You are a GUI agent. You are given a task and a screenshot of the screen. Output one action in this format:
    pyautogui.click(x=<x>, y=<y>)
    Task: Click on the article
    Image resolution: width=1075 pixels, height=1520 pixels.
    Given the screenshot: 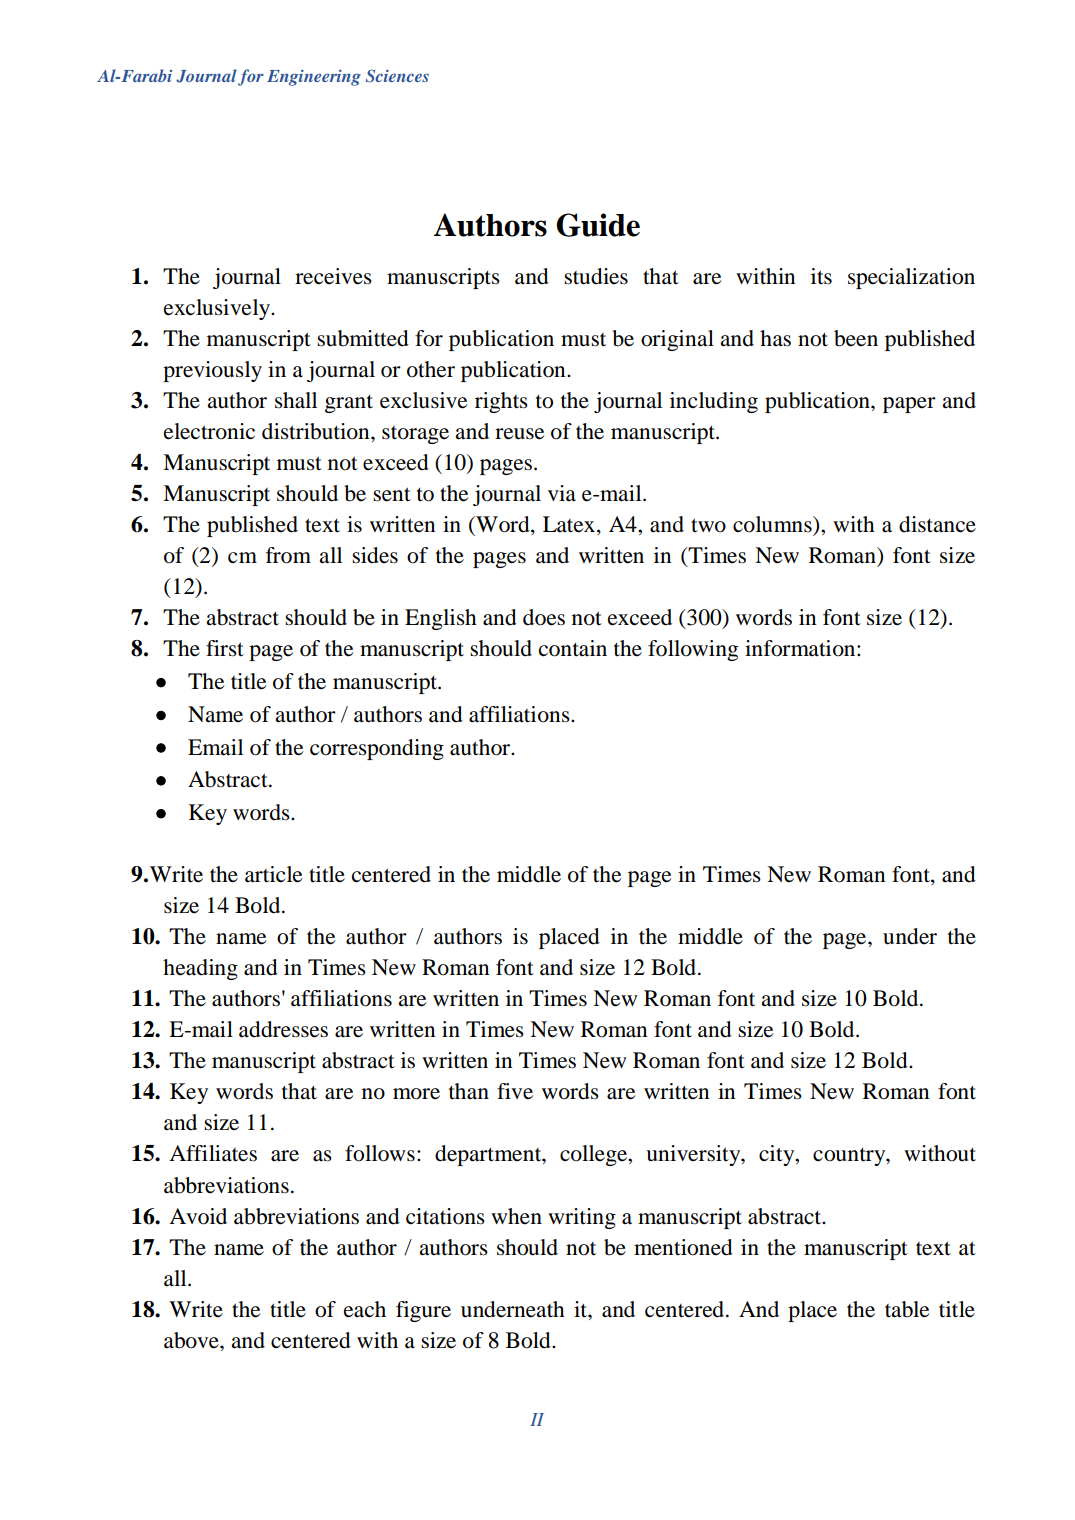 What is the action you would take?
    pyautogui.click(x=273, y=874)
